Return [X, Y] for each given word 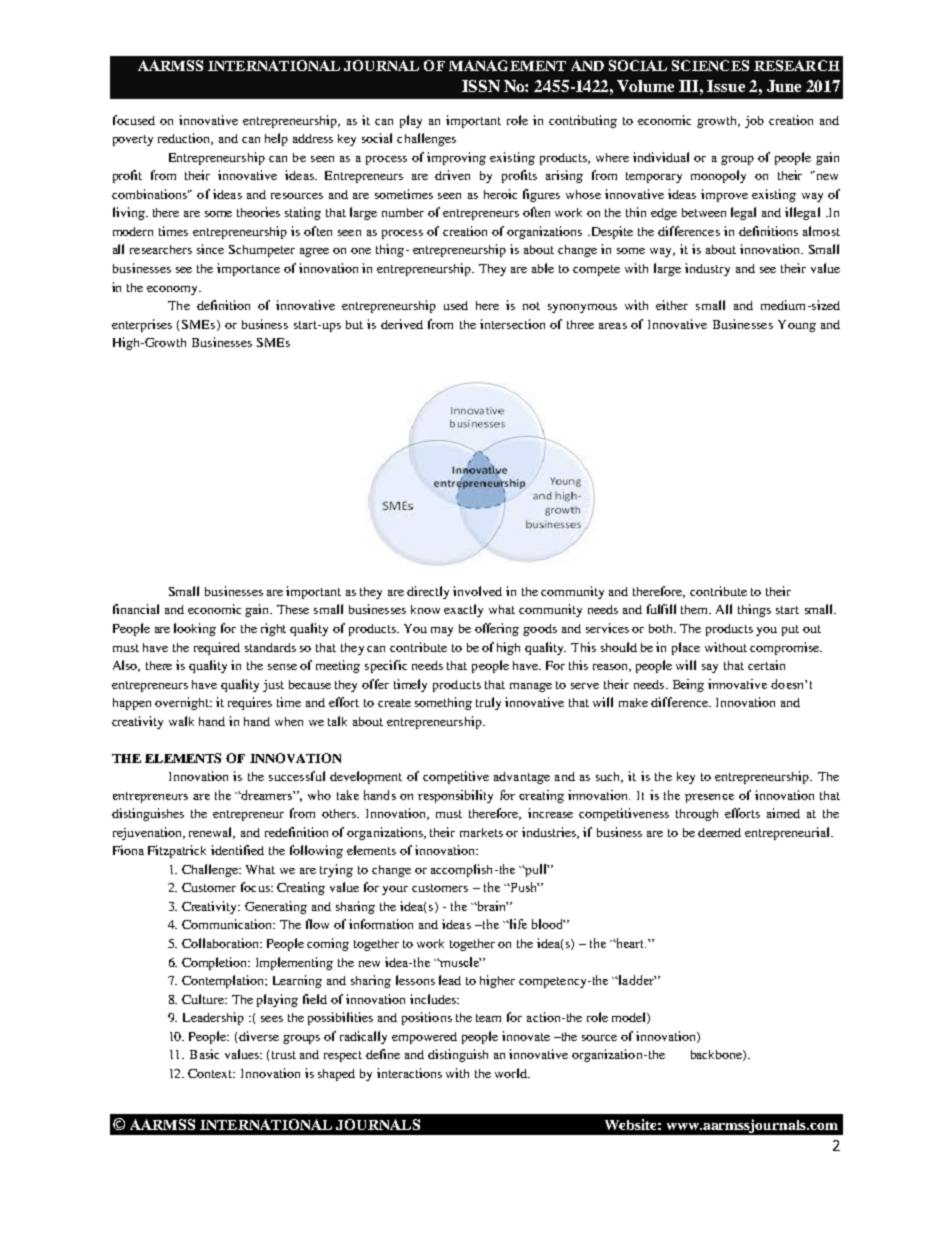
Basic [204, 1054]
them [696, 609]
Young [797, 326]
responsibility [455, 796]
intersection [512, 324]
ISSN [481, 86]
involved [477, 591]
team [488, 1018]
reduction [185, 139]
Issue [726, 86]
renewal [212, 833]
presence [709, 798]
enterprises [142, 325]
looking [195, 629]
